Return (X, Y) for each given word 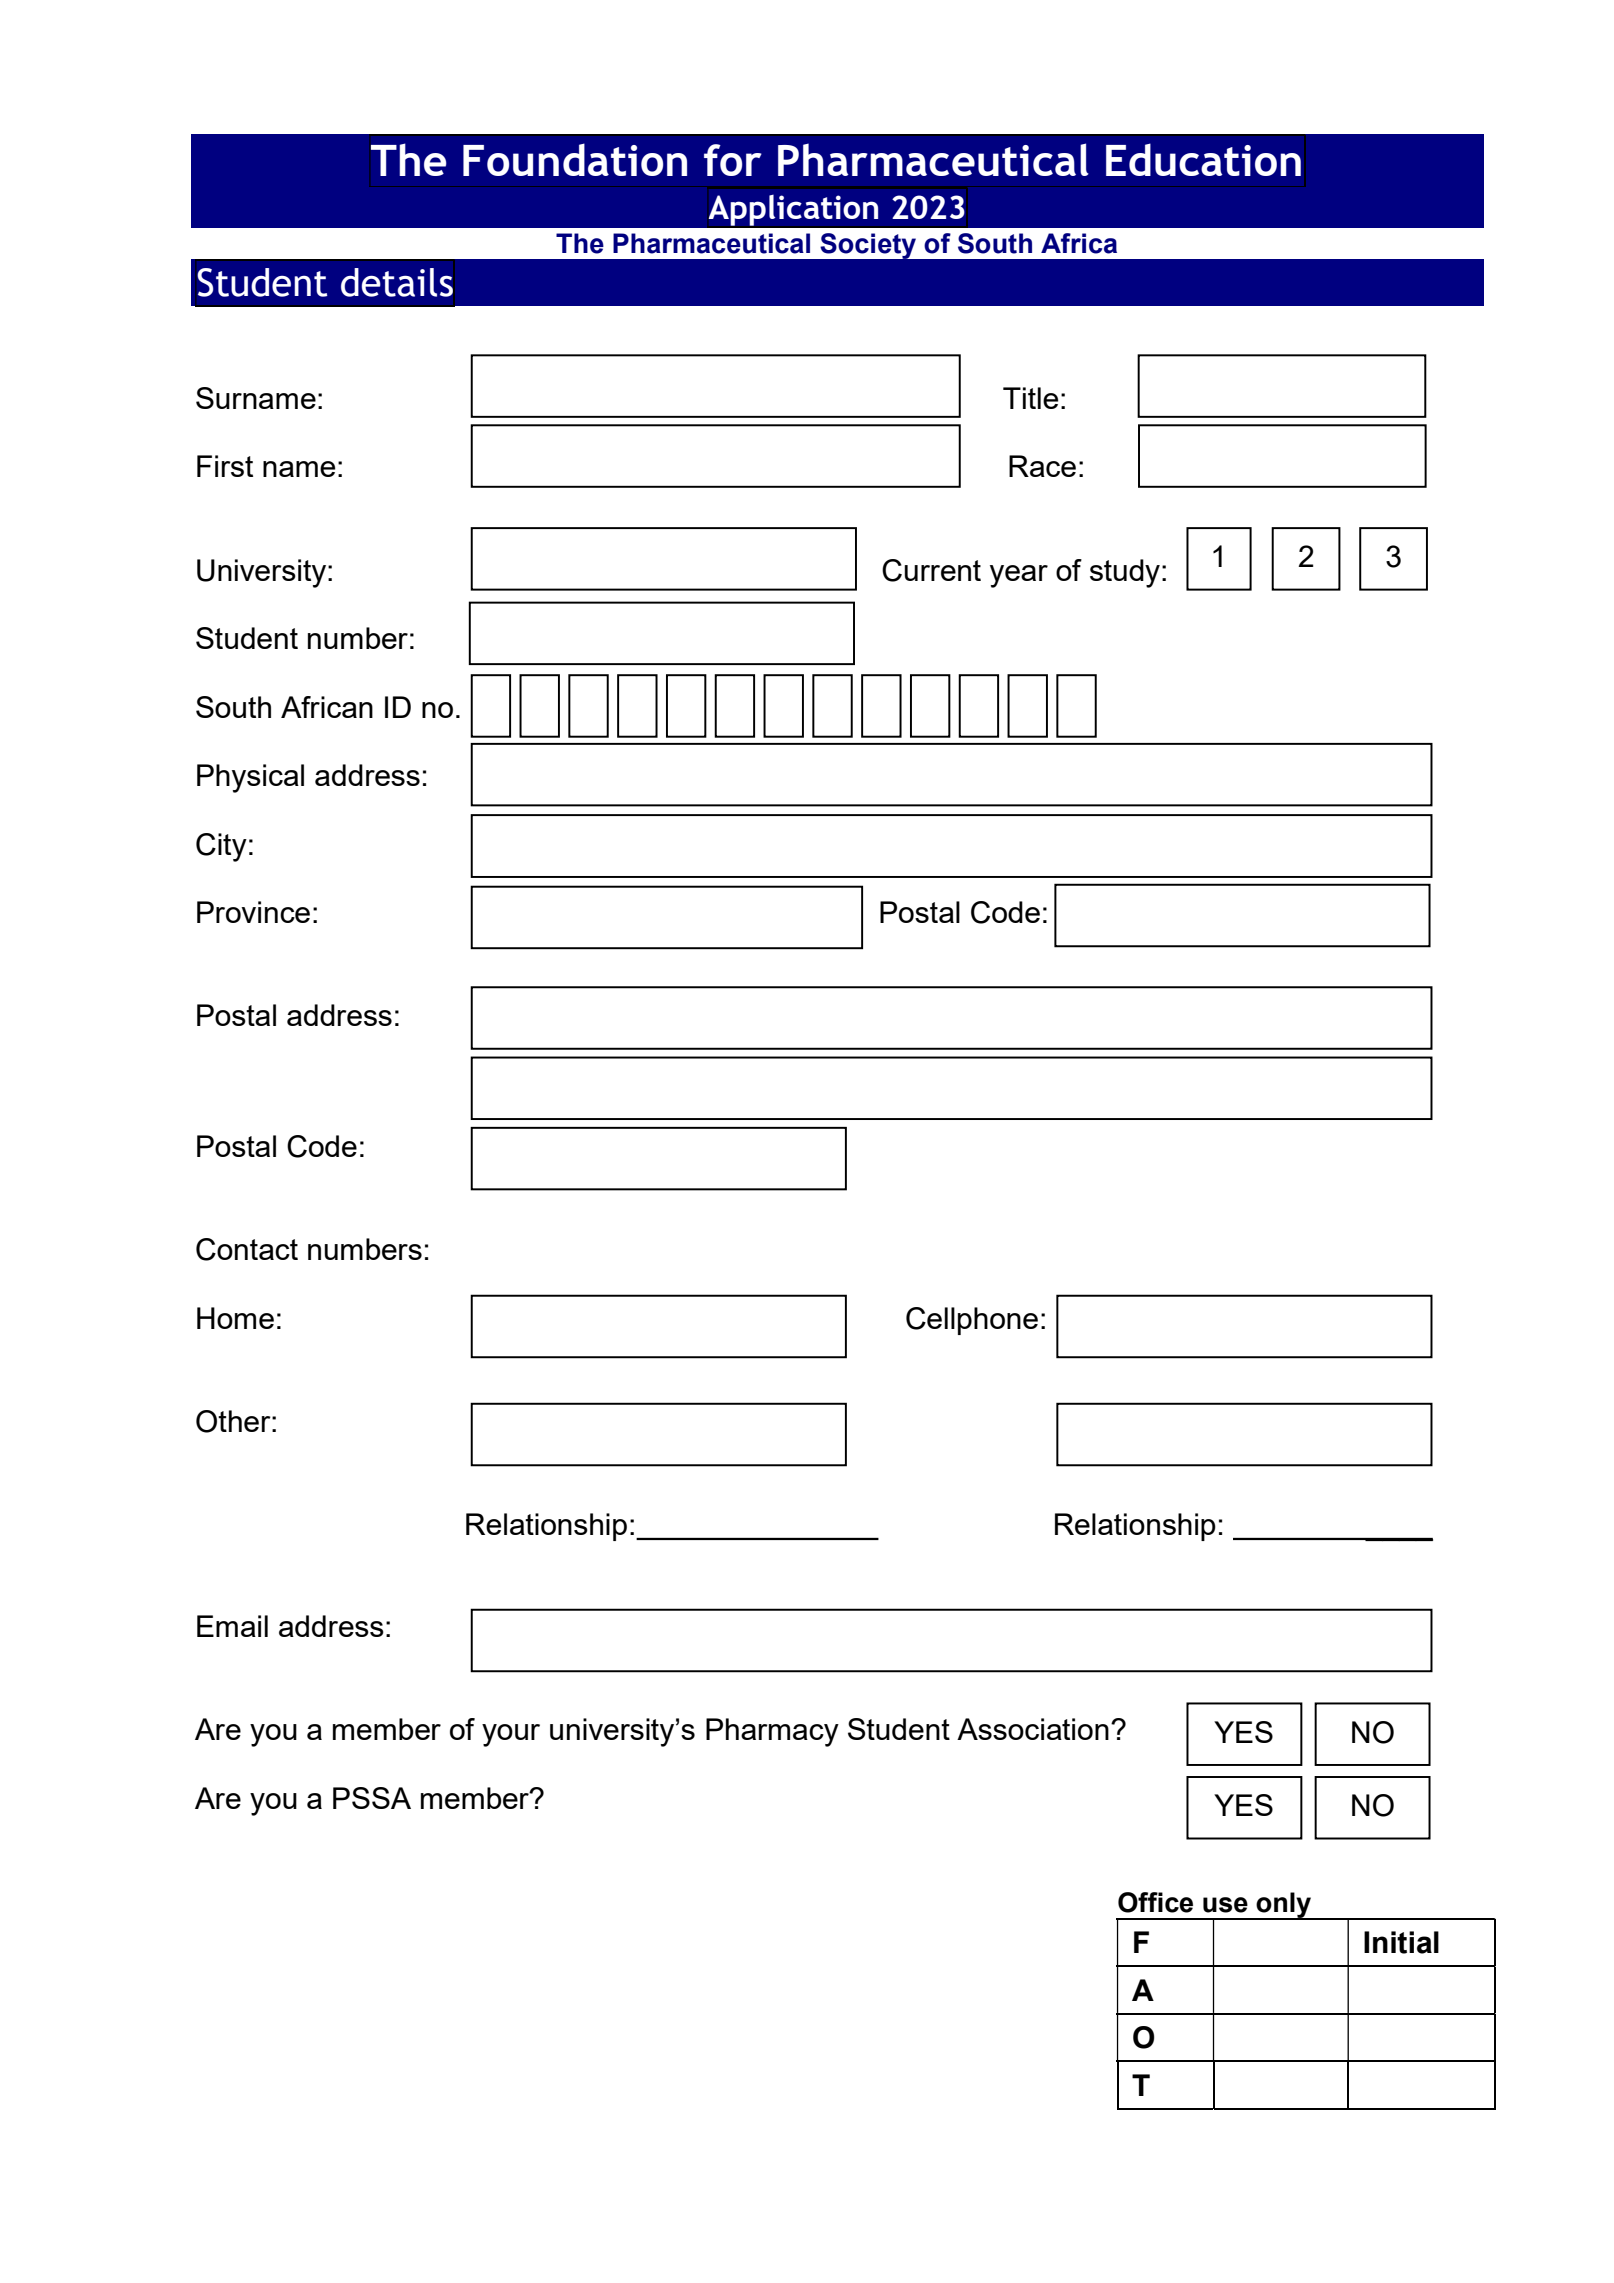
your (511, 1735)
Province (253, 912)
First (225, 466)
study (1125, 573)
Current (931, 570)
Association (1033, 1729)
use (1225, 1905)
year (1019, 576)
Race (1042, 466)
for (733, 160)
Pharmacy (772, 1732)
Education (1203, 159)
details (397, 282)
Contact (247, 1249)
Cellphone (972, 1321)
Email (232, 1626)
